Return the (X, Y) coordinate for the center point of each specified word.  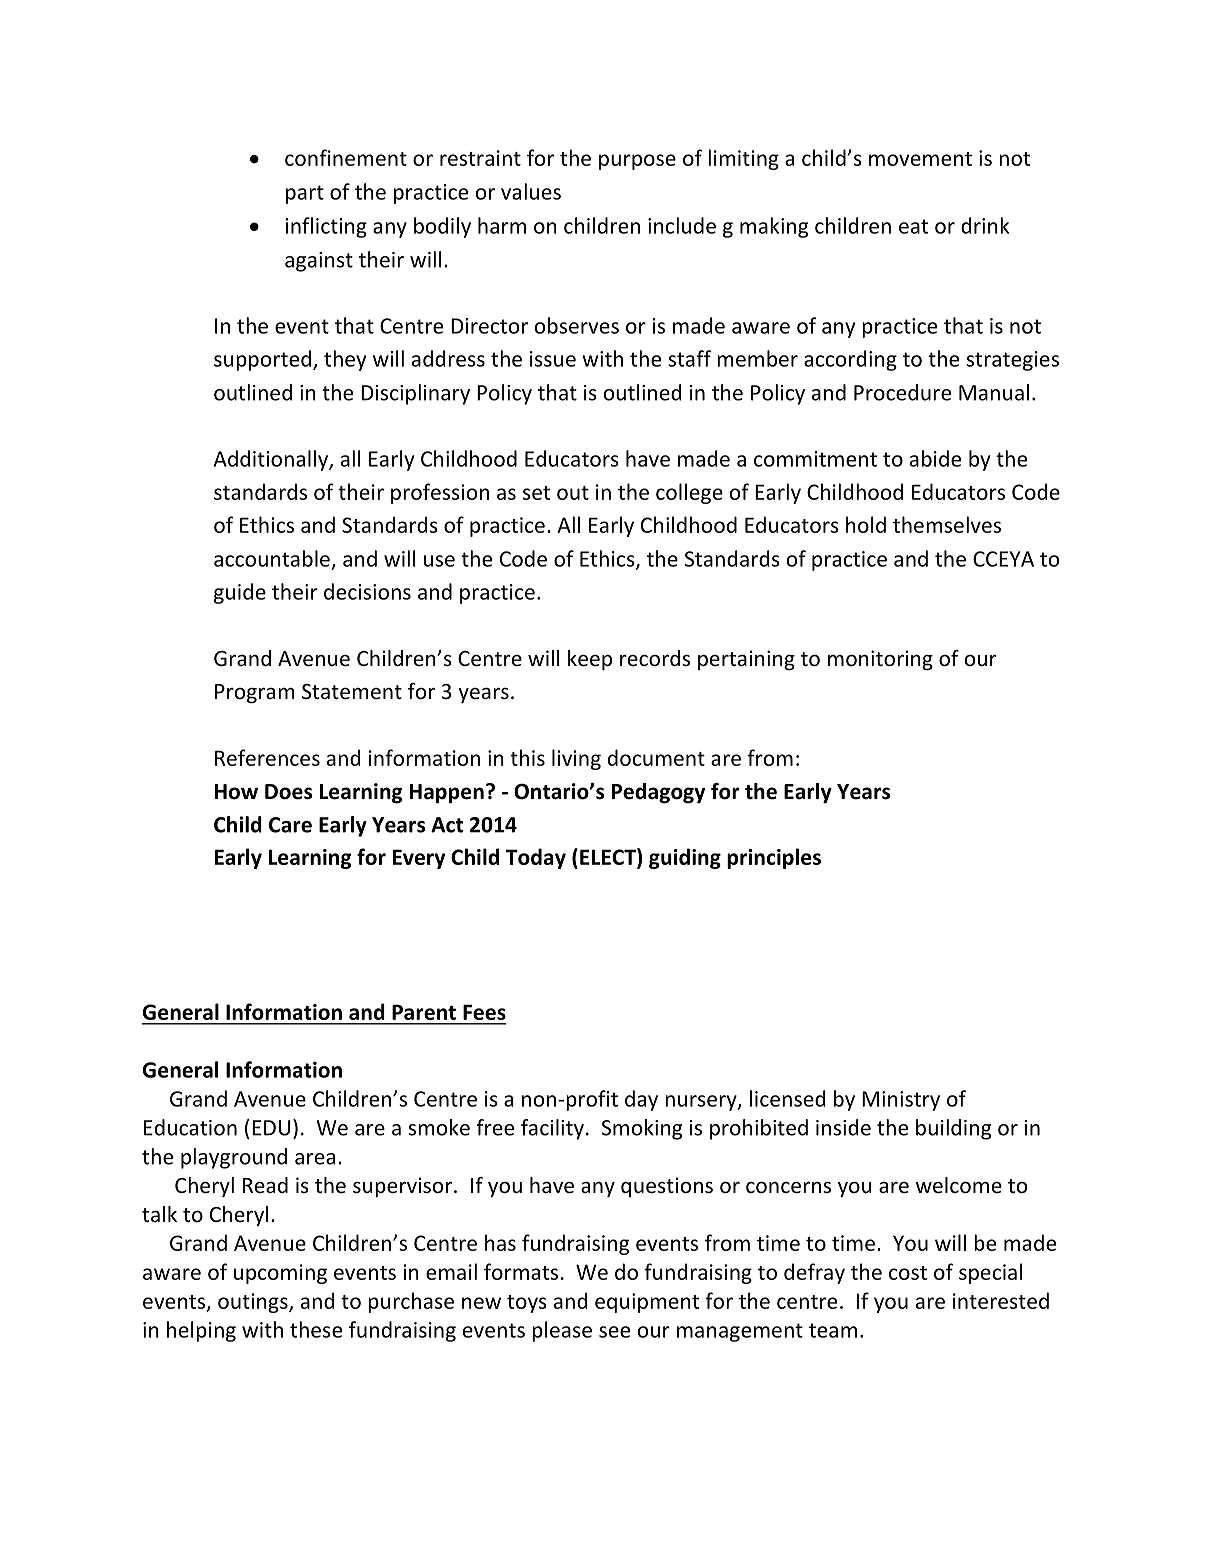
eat (913, 226)
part (305, 194)
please (562, 1331)
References (267, 757)
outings (254, 1303)
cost (908, 1273)
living (576, 759)
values (531, 191)
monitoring (880, 660)
